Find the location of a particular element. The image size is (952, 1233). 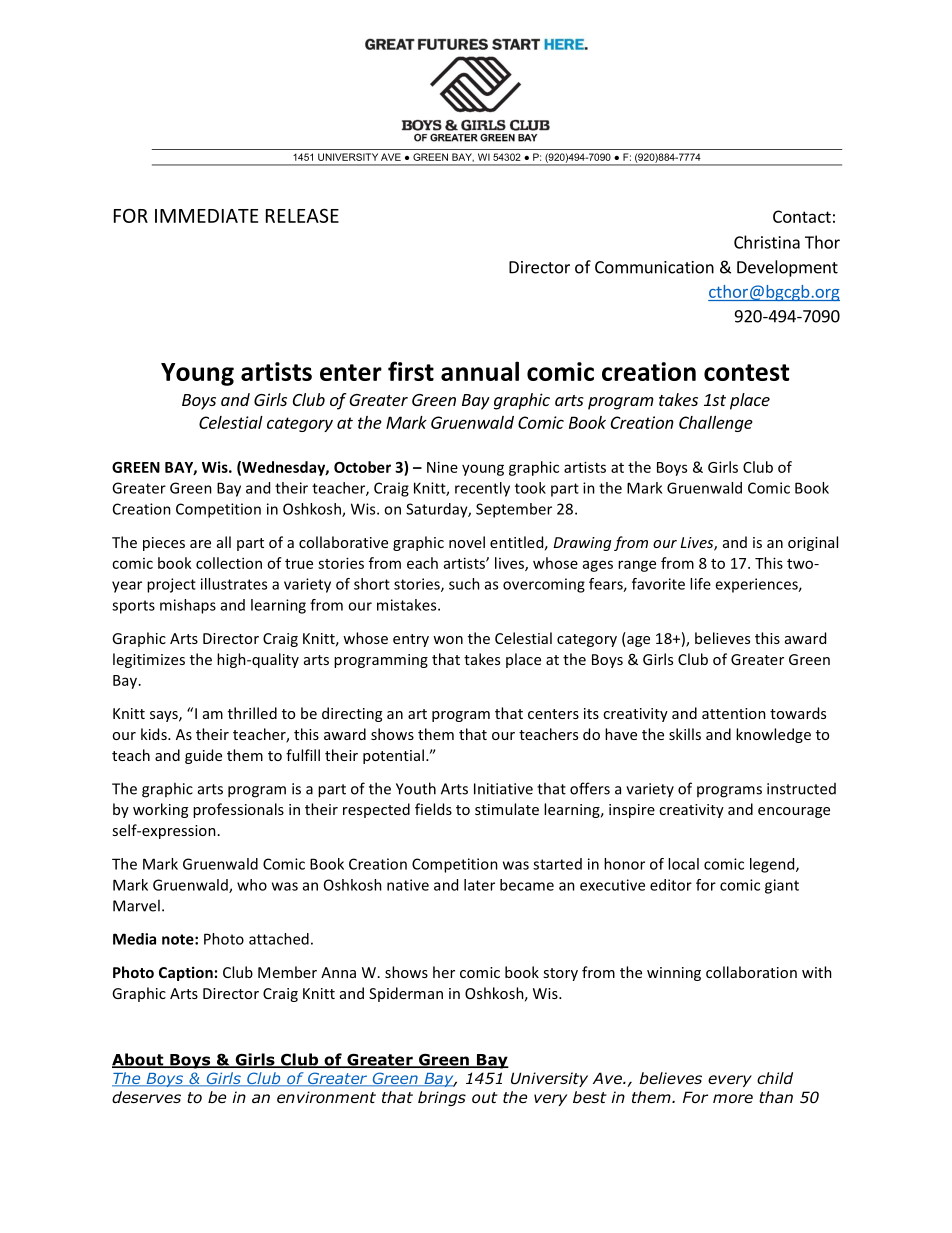

RELEASE is located at coordinates (302, 215).
